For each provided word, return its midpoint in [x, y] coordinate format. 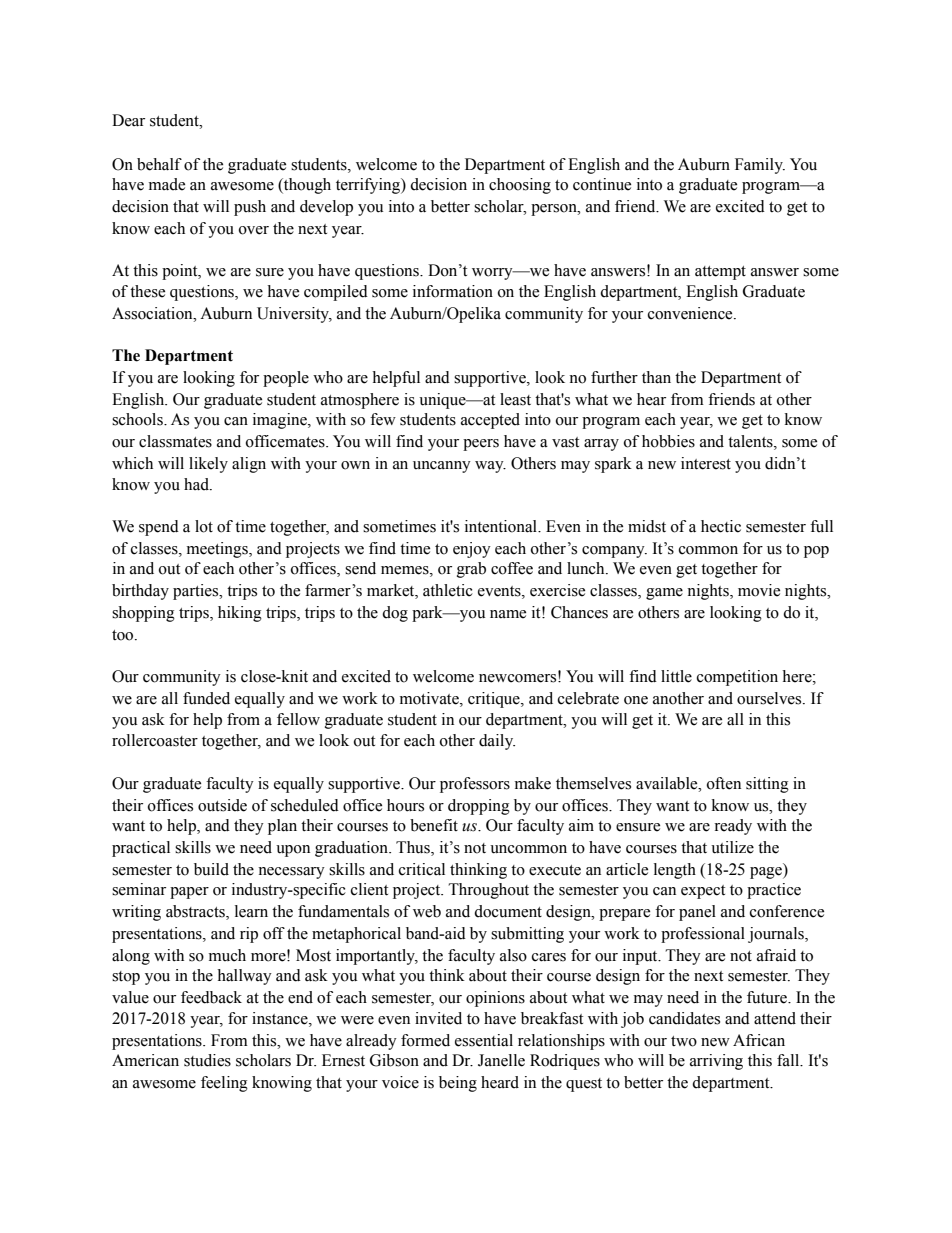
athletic [448, 590]
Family [760, 166]
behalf [159, 164]
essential [484, 1040]
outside [222, 805]
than [656, 377]
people [286, 379]
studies [207, 1060]
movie [759, 590]
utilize [732, 847]
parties [197, 592]
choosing [520, 186]
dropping [479, 807]
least [515, 399]
